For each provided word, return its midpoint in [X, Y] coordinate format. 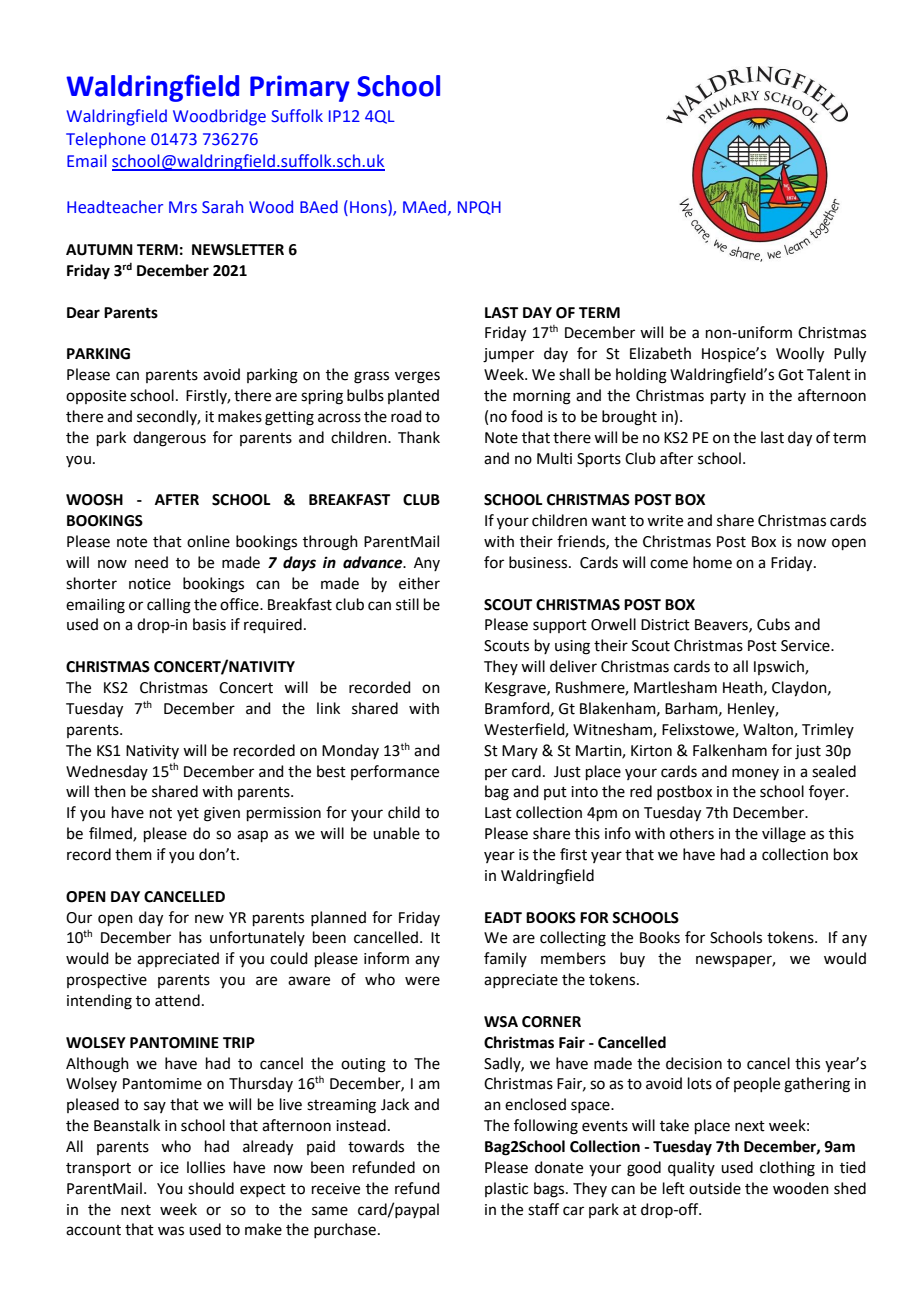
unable [396, 833]
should [211, 1188]
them [133, 854]
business [539, 562]
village [784, 835]
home [712, 562]
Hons [369, 207]
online [208, 541]
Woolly [800, 355]
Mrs [183, 207]
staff [543, 1209]
